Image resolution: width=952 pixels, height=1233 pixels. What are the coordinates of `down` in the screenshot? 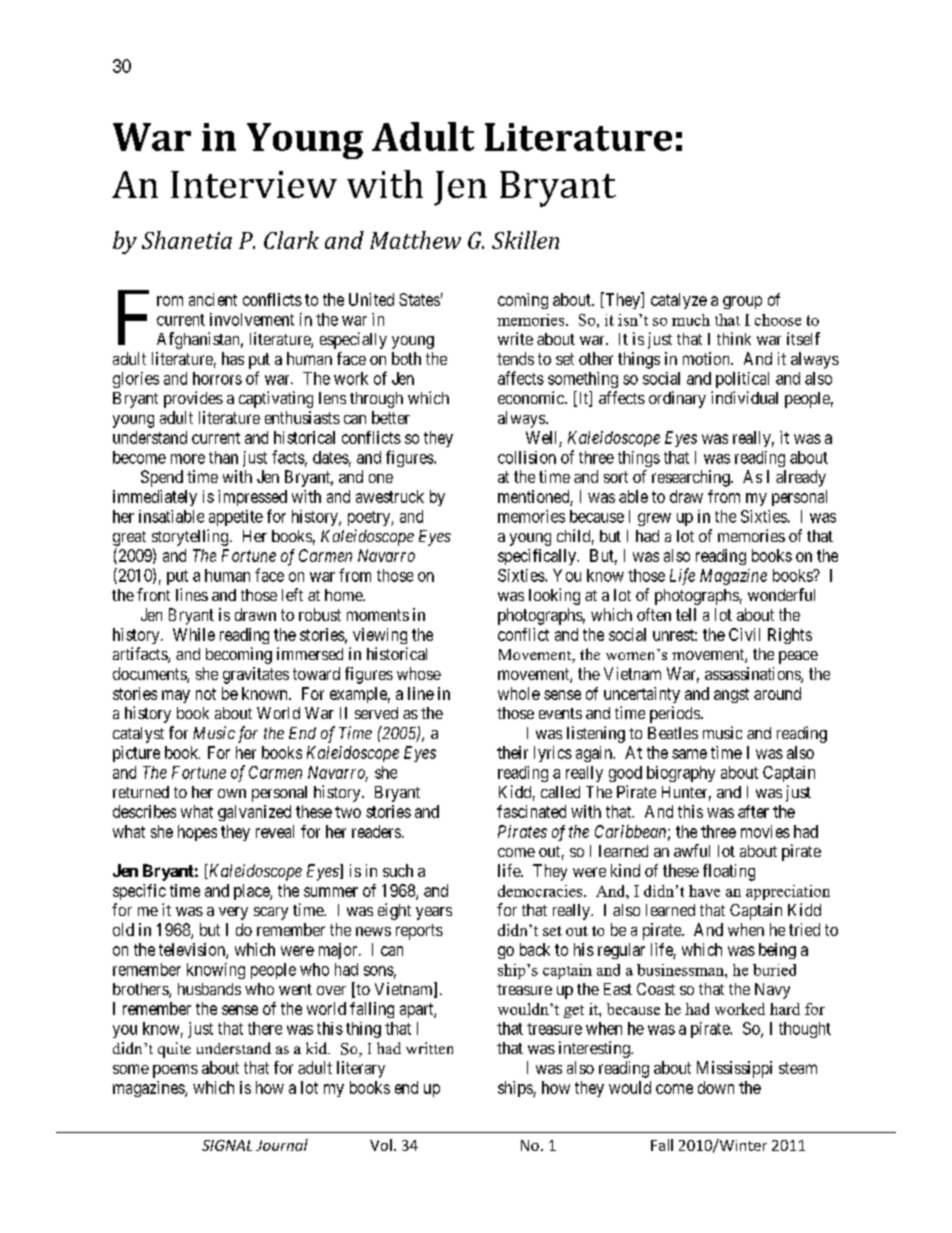 It's located at (716, 1087).
